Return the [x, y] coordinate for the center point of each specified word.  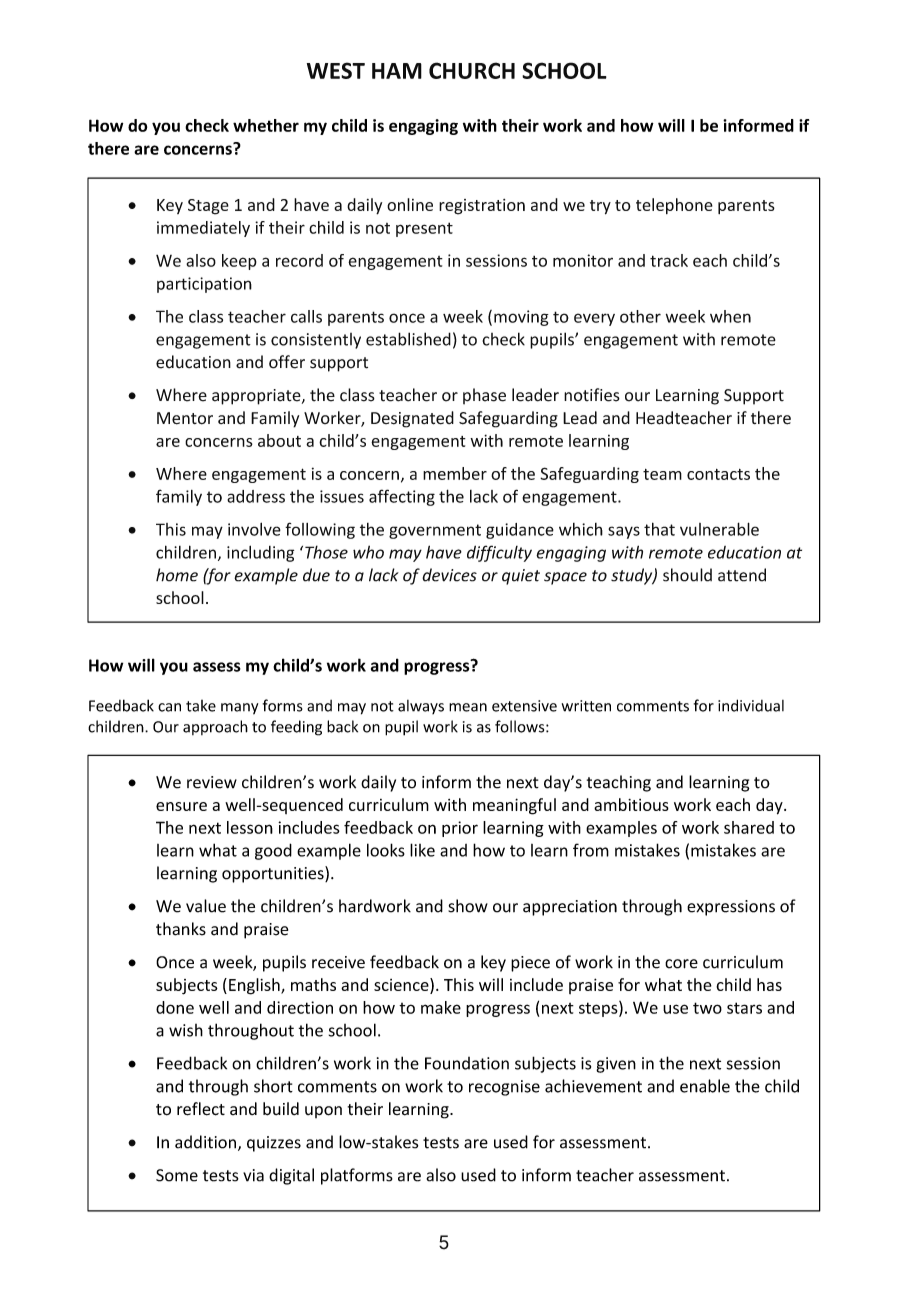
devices [449, 575]
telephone [674, 206]
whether [266, 125]
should [687, 575]
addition [205, 1142]
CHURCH [472, 70]
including [260, 553]
